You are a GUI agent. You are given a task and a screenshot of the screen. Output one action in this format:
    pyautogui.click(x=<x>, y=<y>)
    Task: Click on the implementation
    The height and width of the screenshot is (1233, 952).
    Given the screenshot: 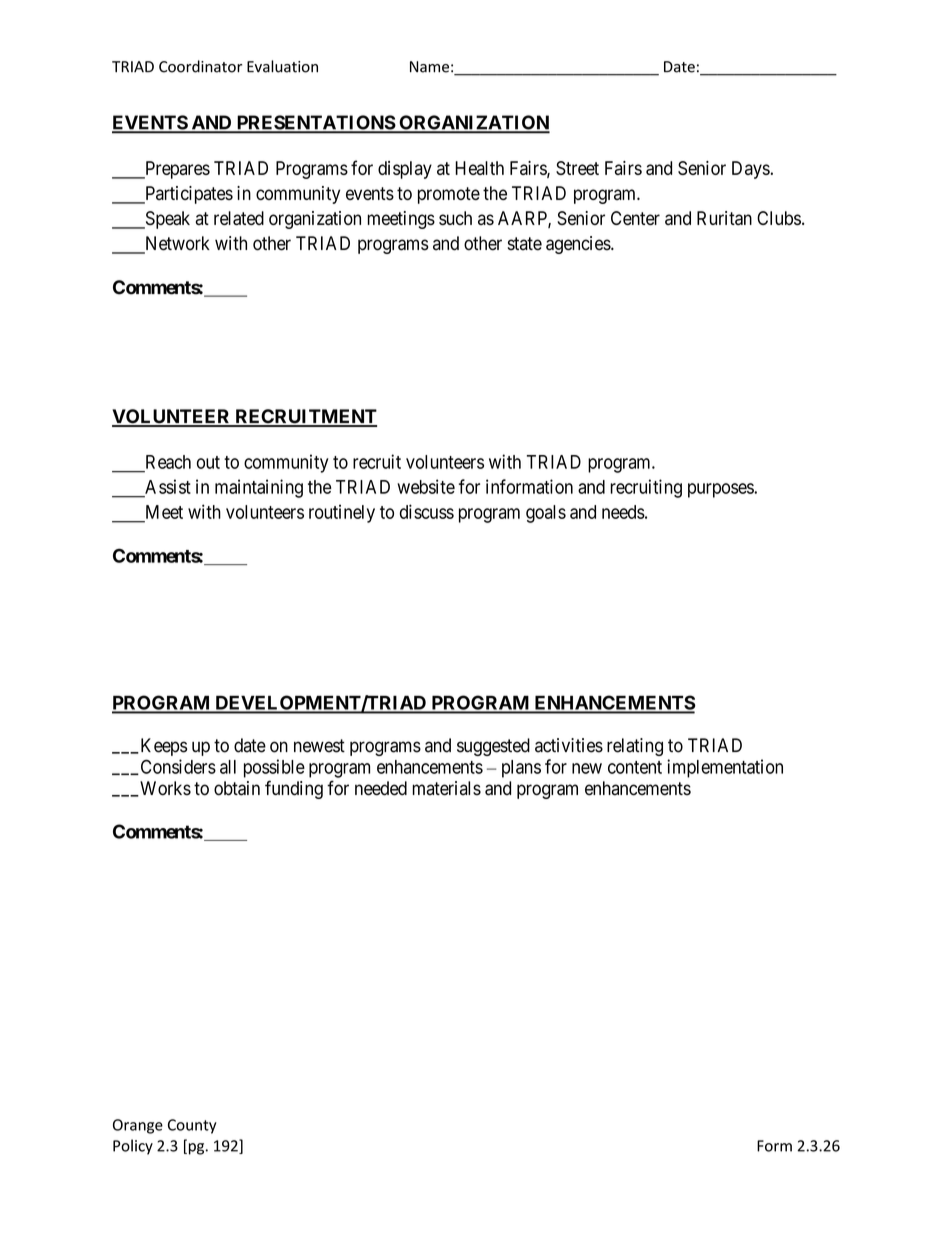 What is the action you would take?
    pyautogui.click(x=725, y=768)
